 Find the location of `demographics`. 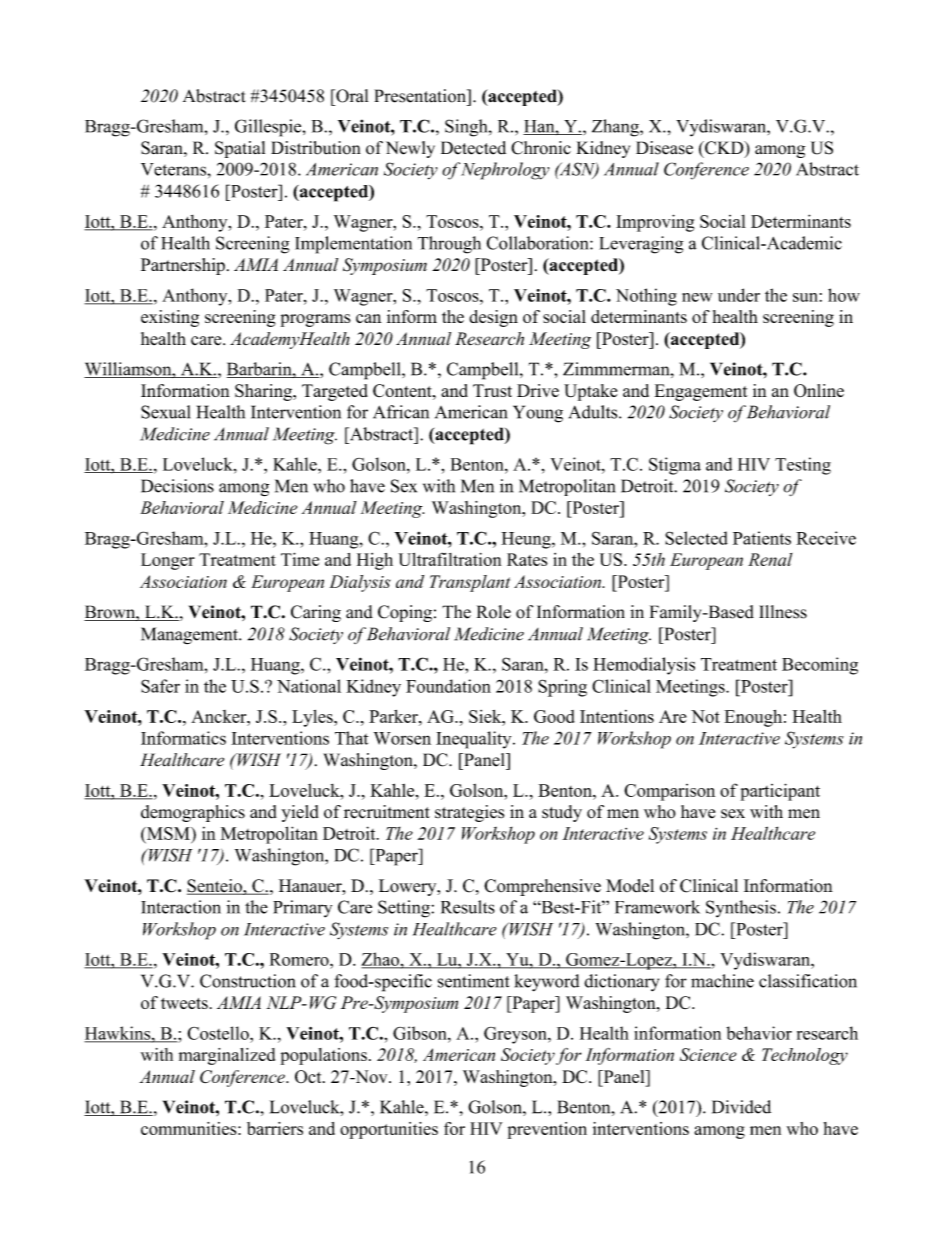

demographics is located at coordinates (193, 813).
